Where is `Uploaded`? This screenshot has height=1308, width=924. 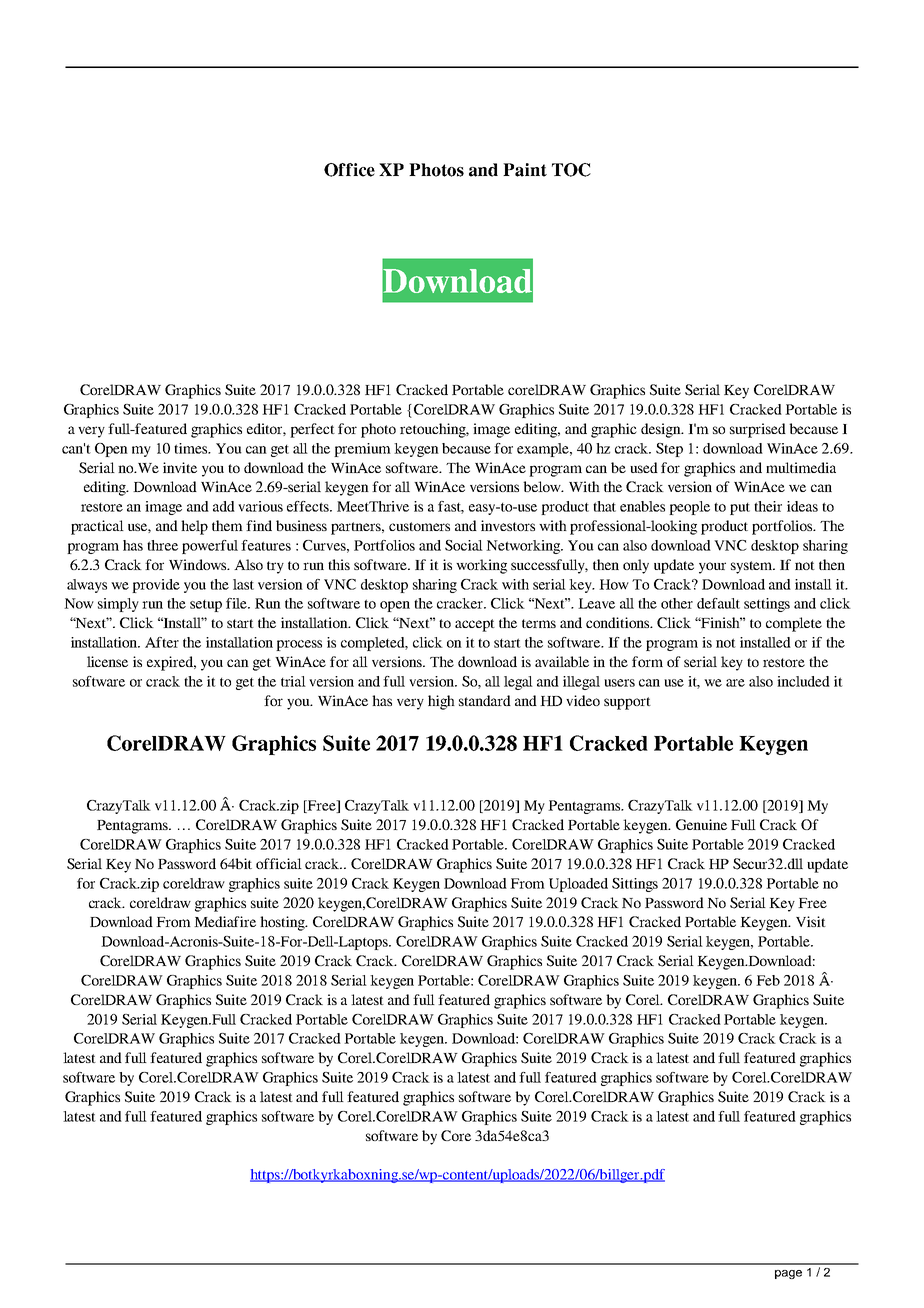 Uploaded is located at coordinates (578, 885).
